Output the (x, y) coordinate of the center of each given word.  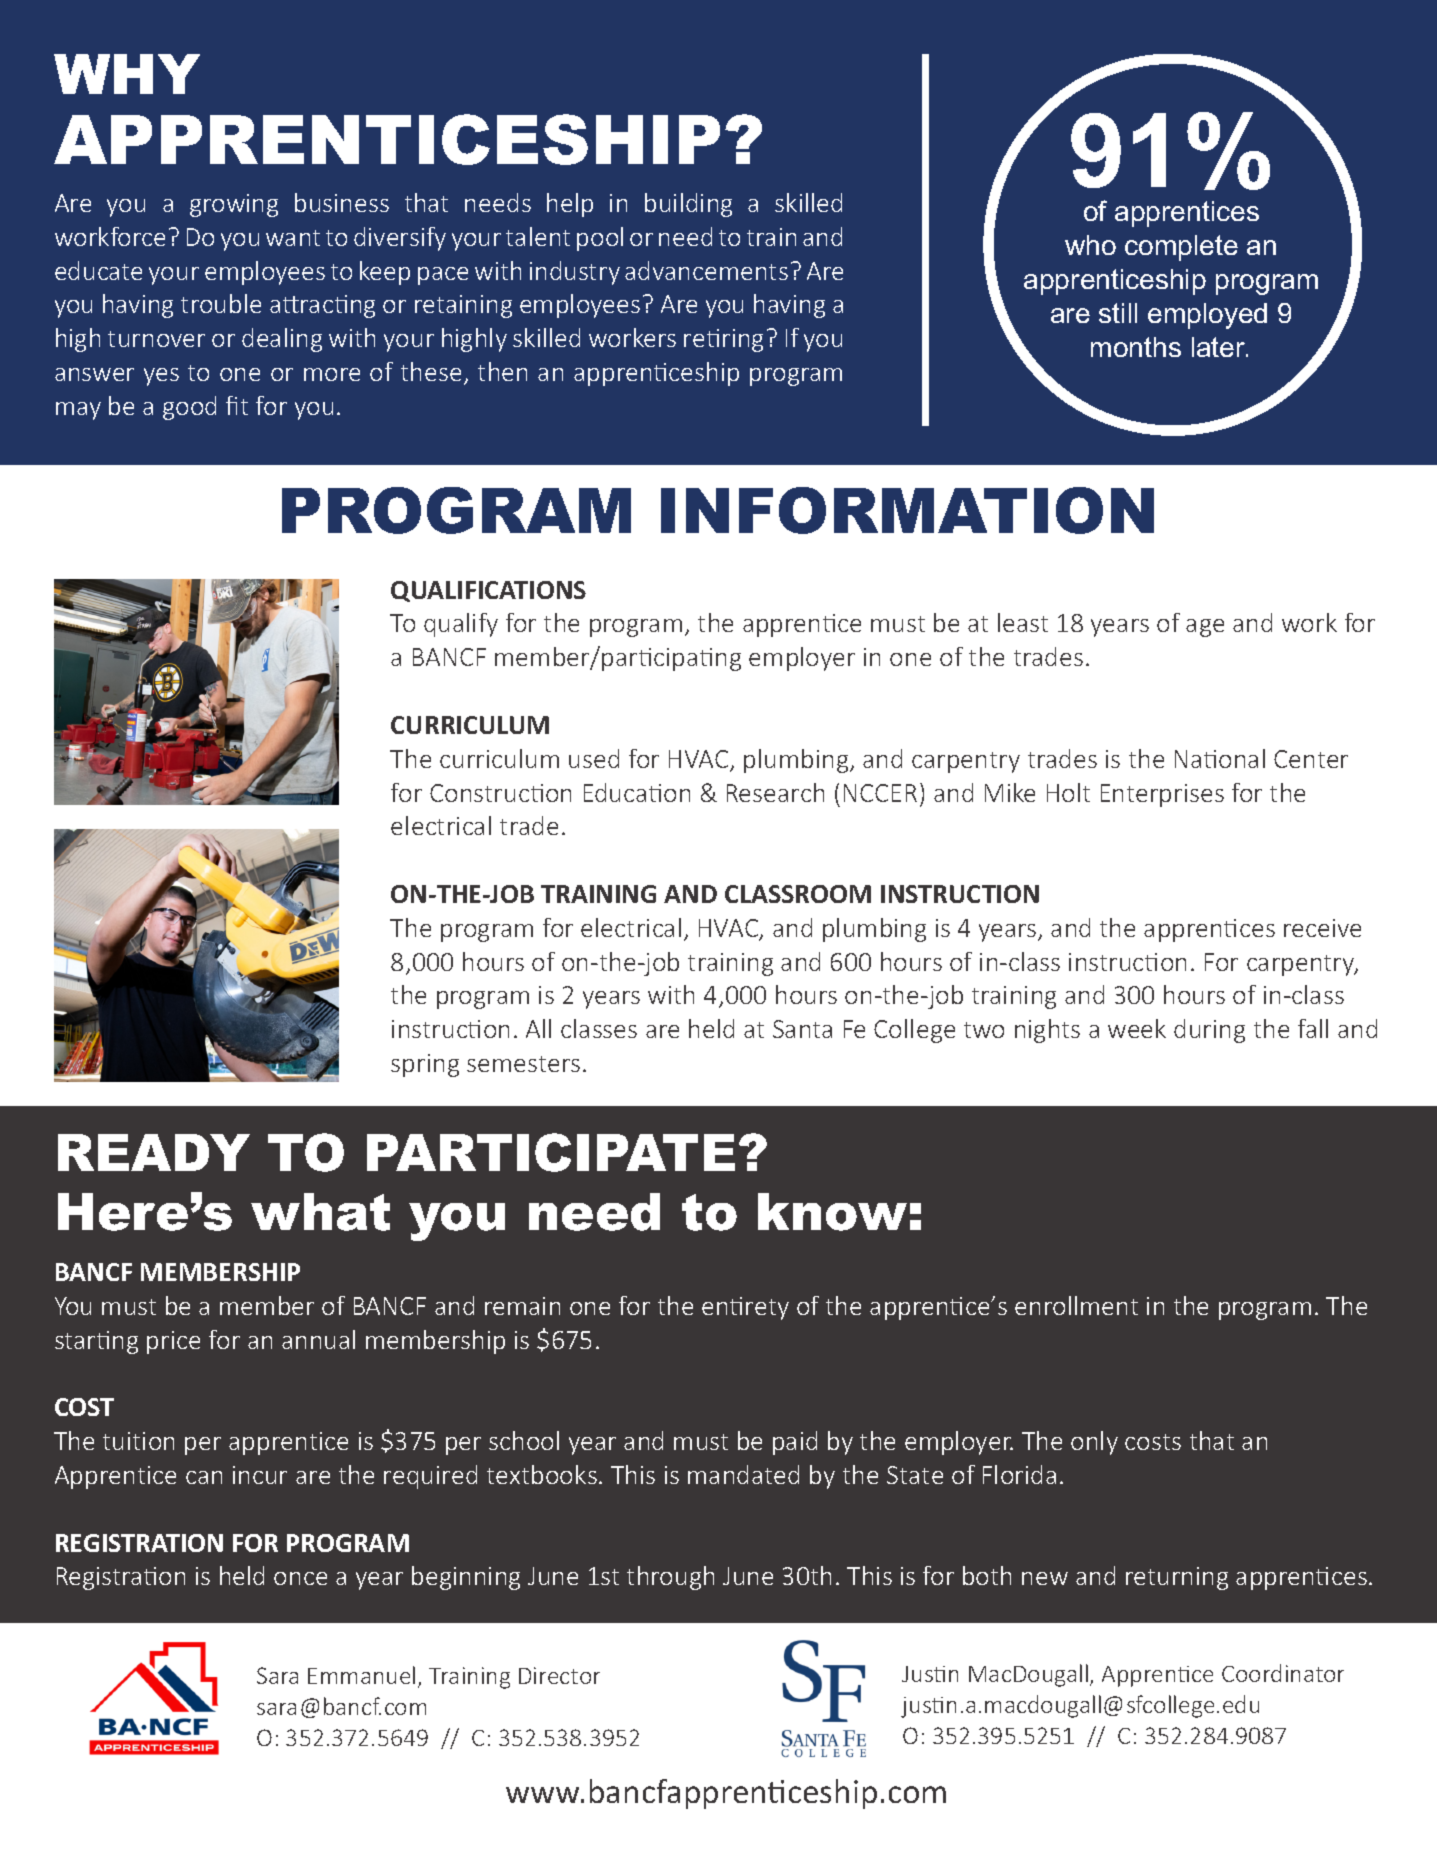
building (688, 205)
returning (1177, 1578)
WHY (127, 74)
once (300, 1578)
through (670, 1578)
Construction (500, 793)
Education (637, 792)
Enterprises (1162, 795)
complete (1181, 248)
